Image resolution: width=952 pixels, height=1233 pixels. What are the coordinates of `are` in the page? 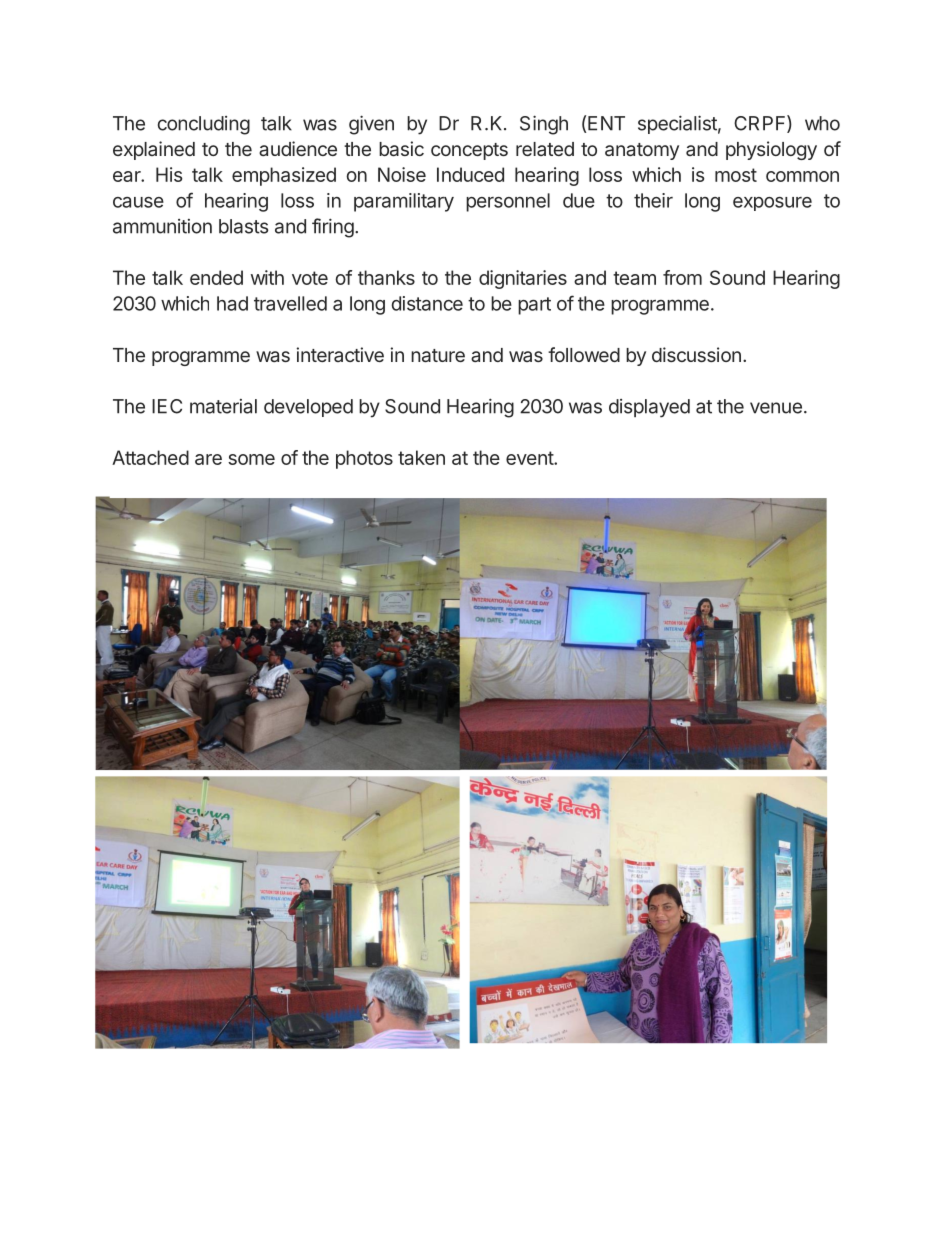 It's located at (208, 459).
